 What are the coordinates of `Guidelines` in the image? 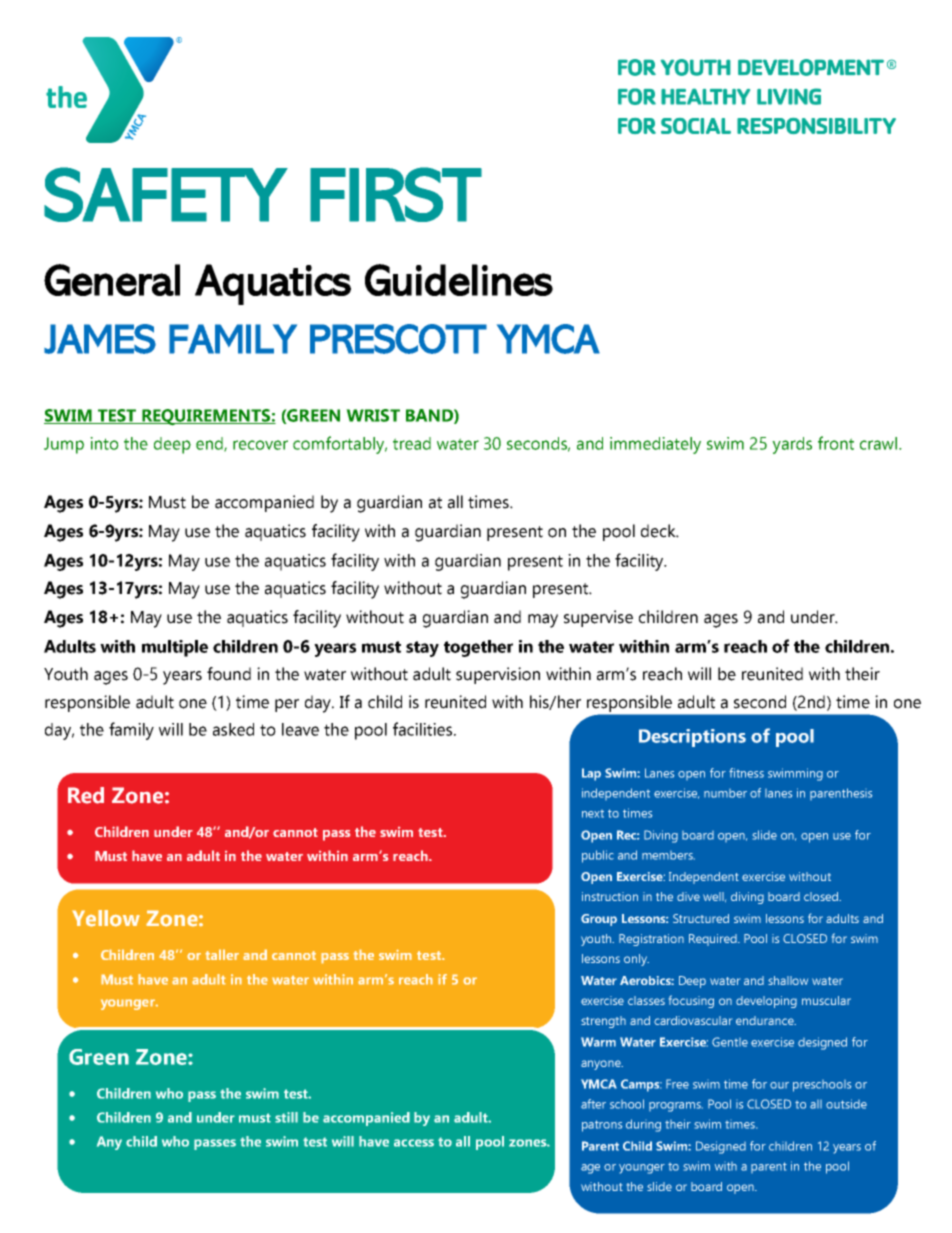 It's located at (459, 280).
